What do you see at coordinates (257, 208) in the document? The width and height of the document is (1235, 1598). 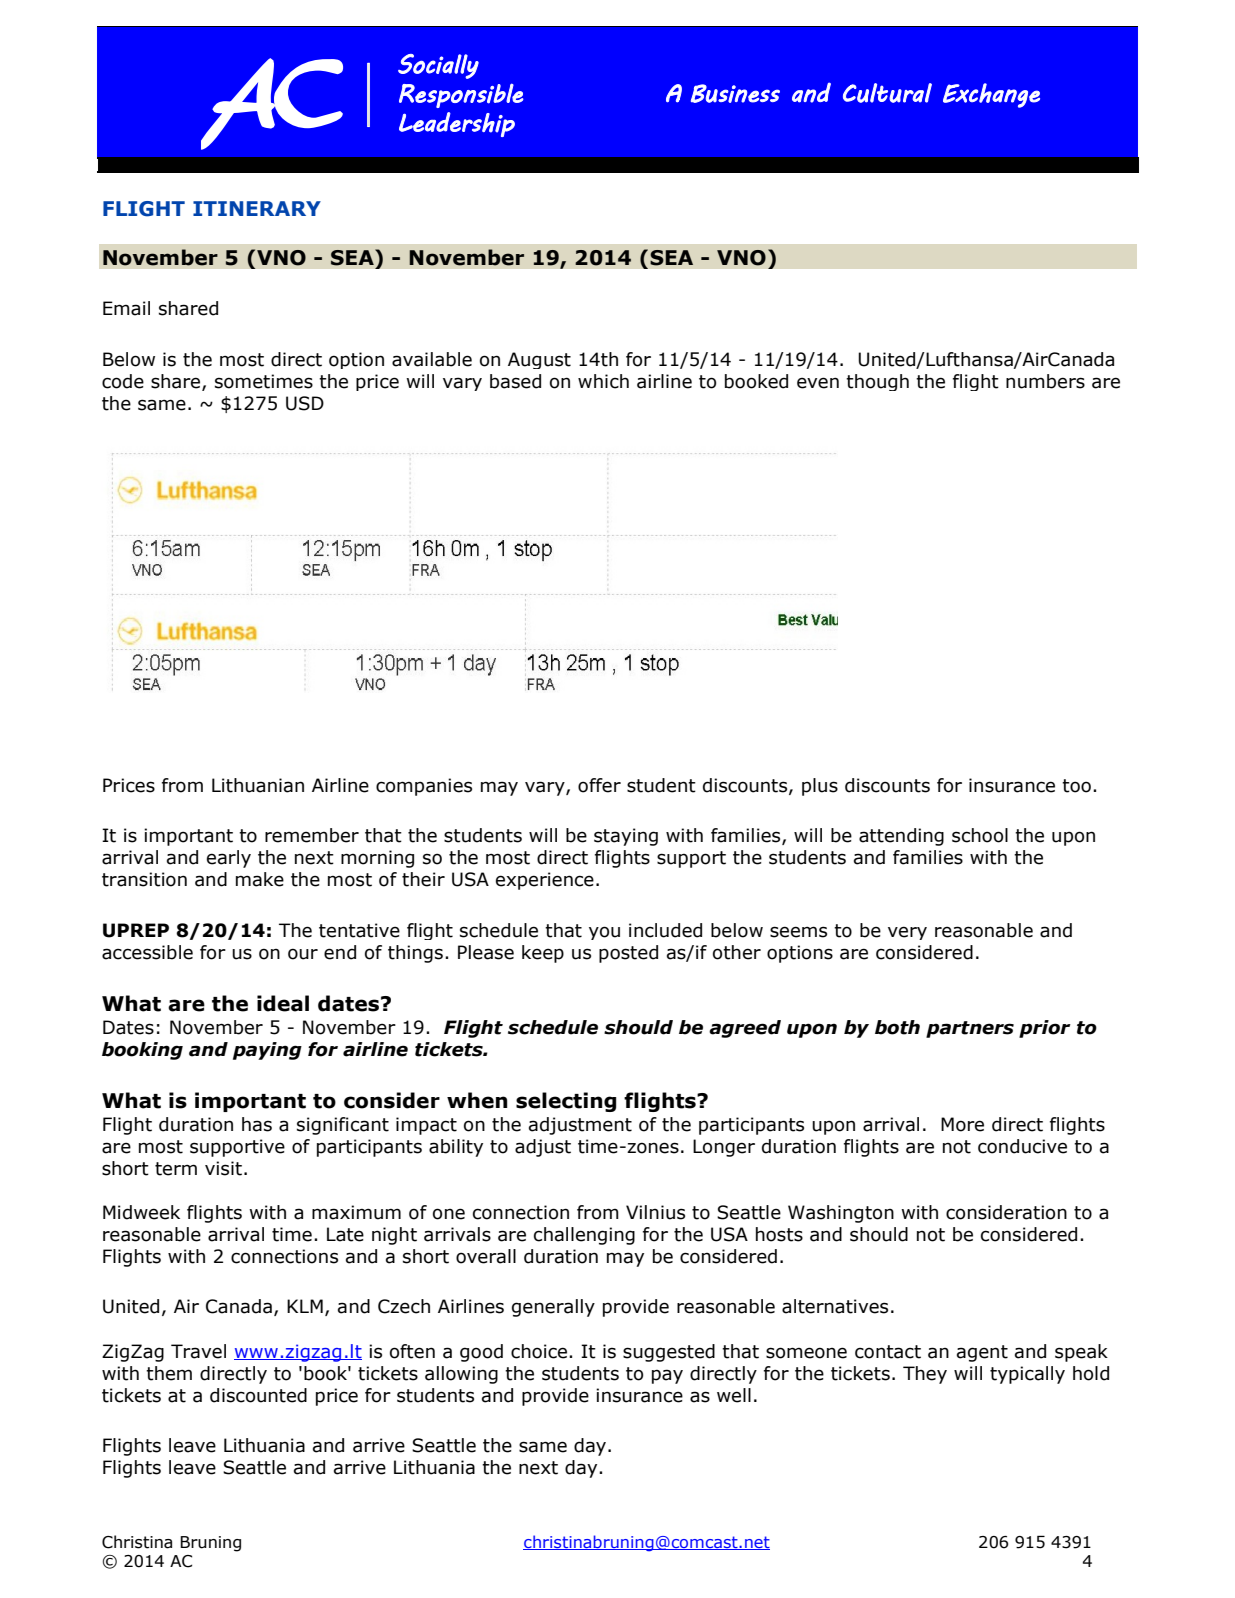 I see `ITINERARY` at bounding box center [257, 208].
